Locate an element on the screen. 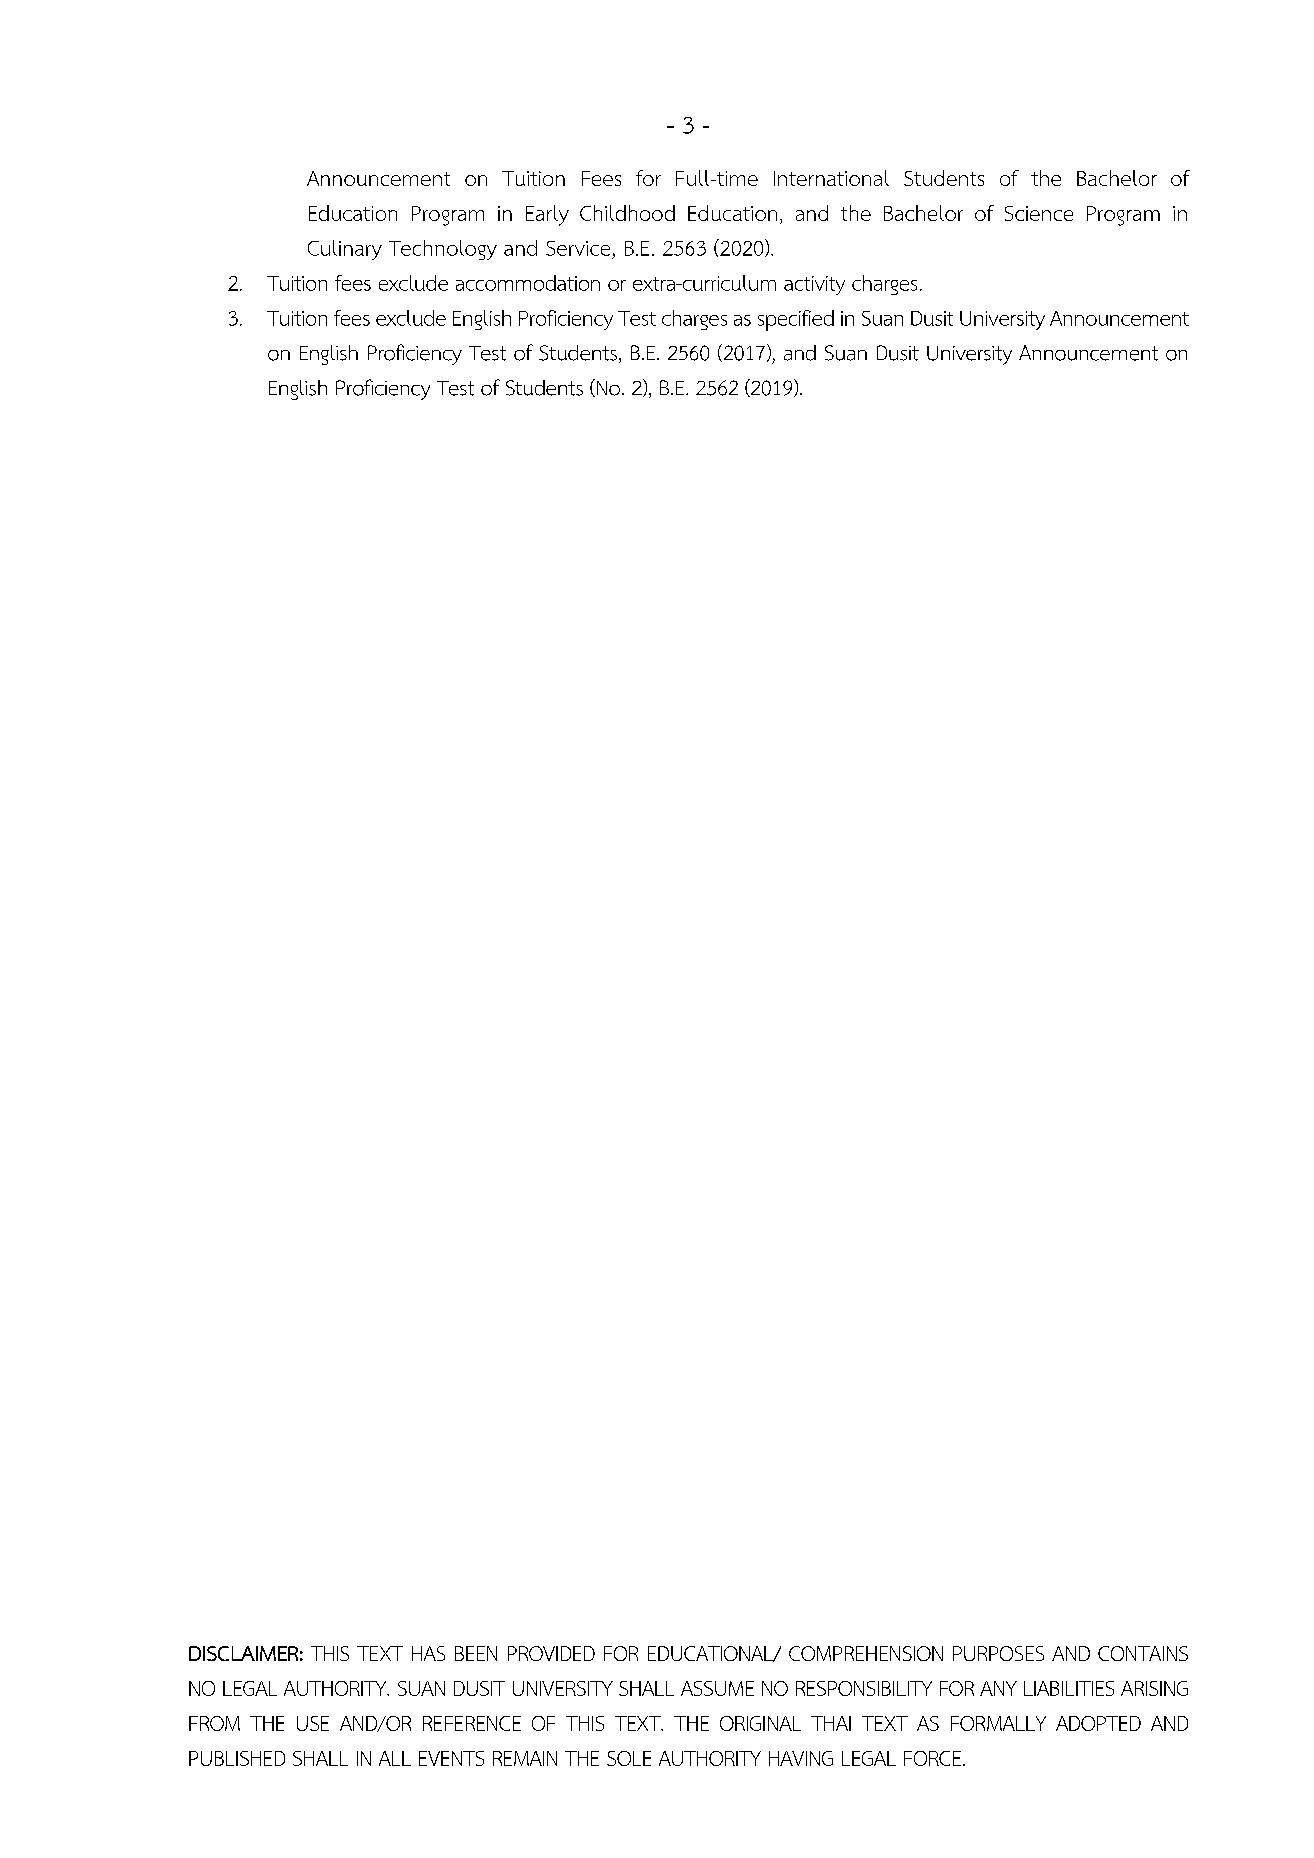 The image size is (1314, 1858). PURPOSES is located at coordinates (998, 1653).
